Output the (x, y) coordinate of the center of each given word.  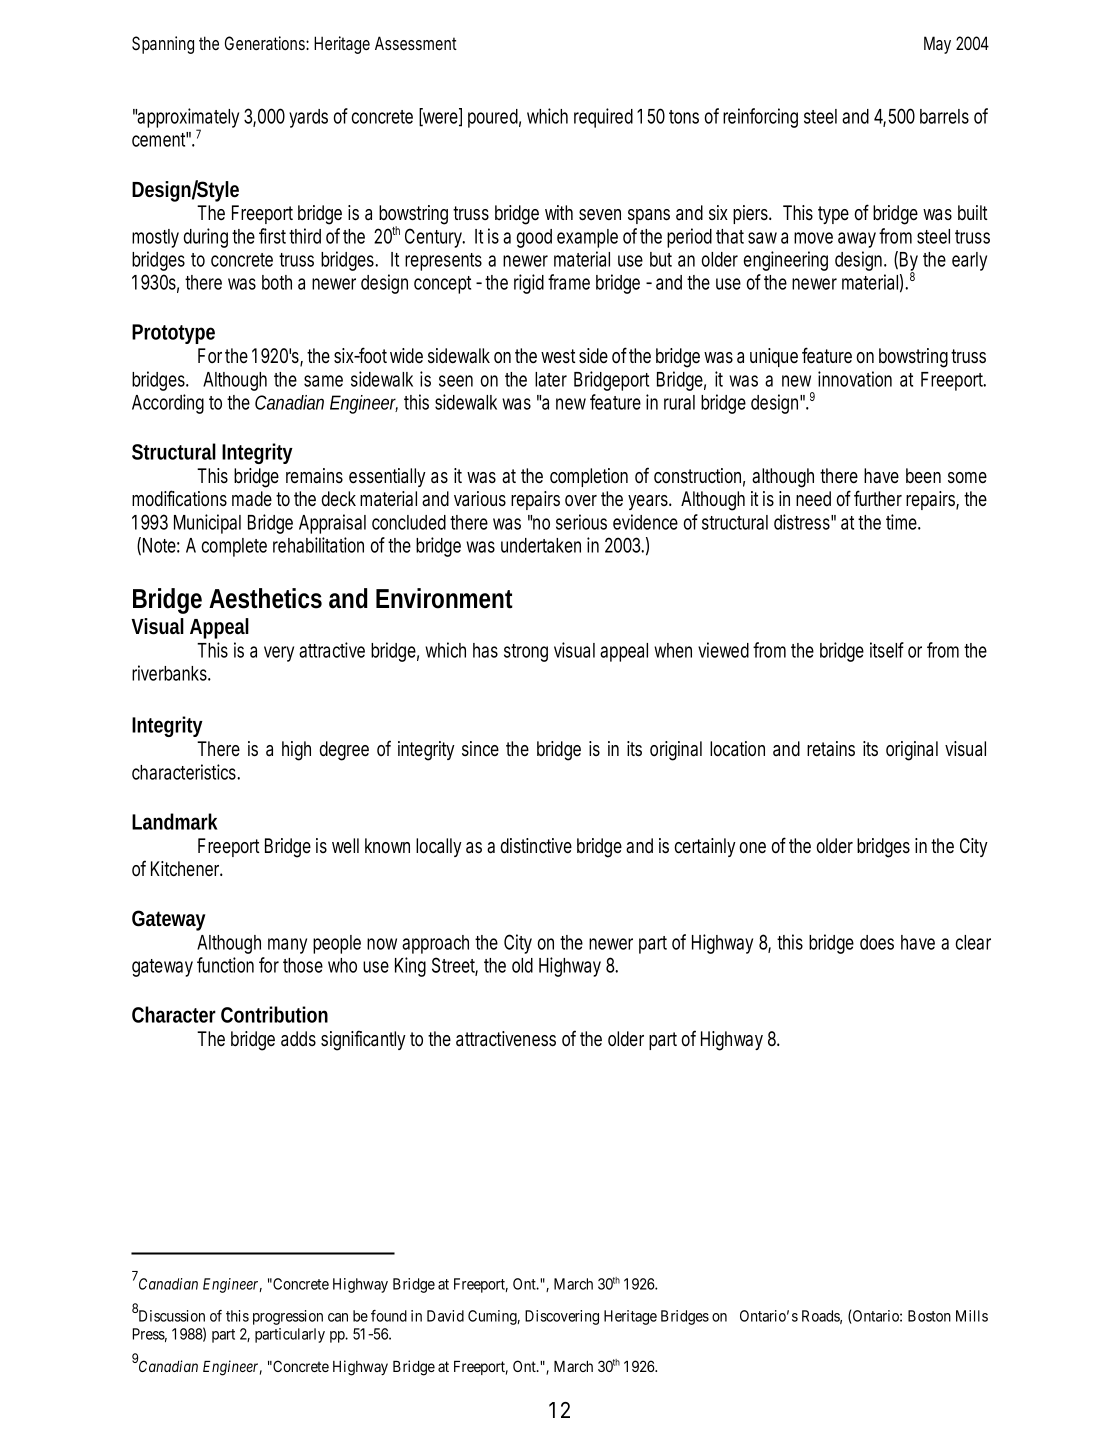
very (279, 654)
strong (526, 653)
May (937, 45)
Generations (267, 43)
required (603, 118)
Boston (929, 1316)
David (445, 1316)
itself (887, 650)
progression (288, 1317)
